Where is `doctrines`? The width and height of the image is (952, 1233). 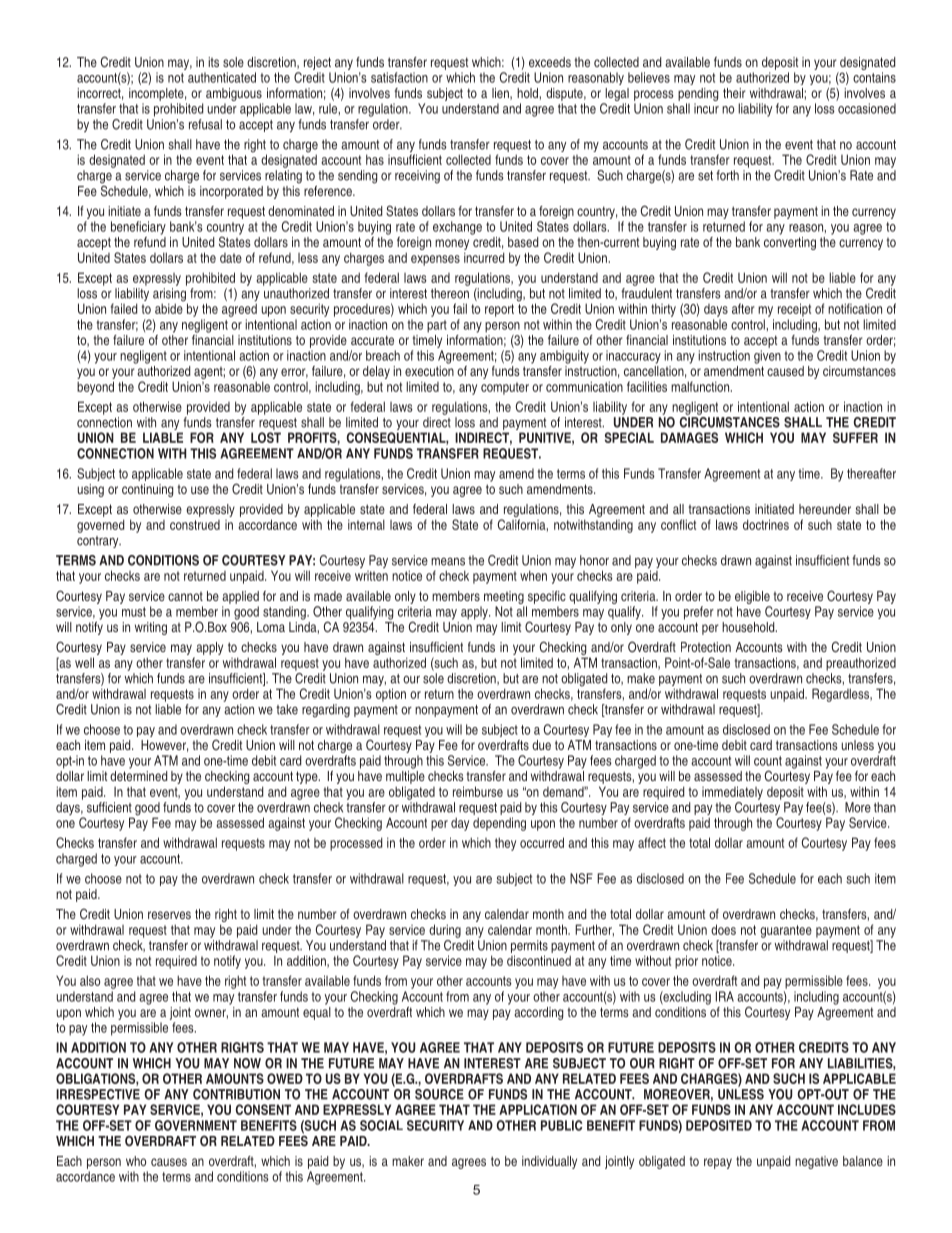
doctrines is located at coordinates (766, 524).
